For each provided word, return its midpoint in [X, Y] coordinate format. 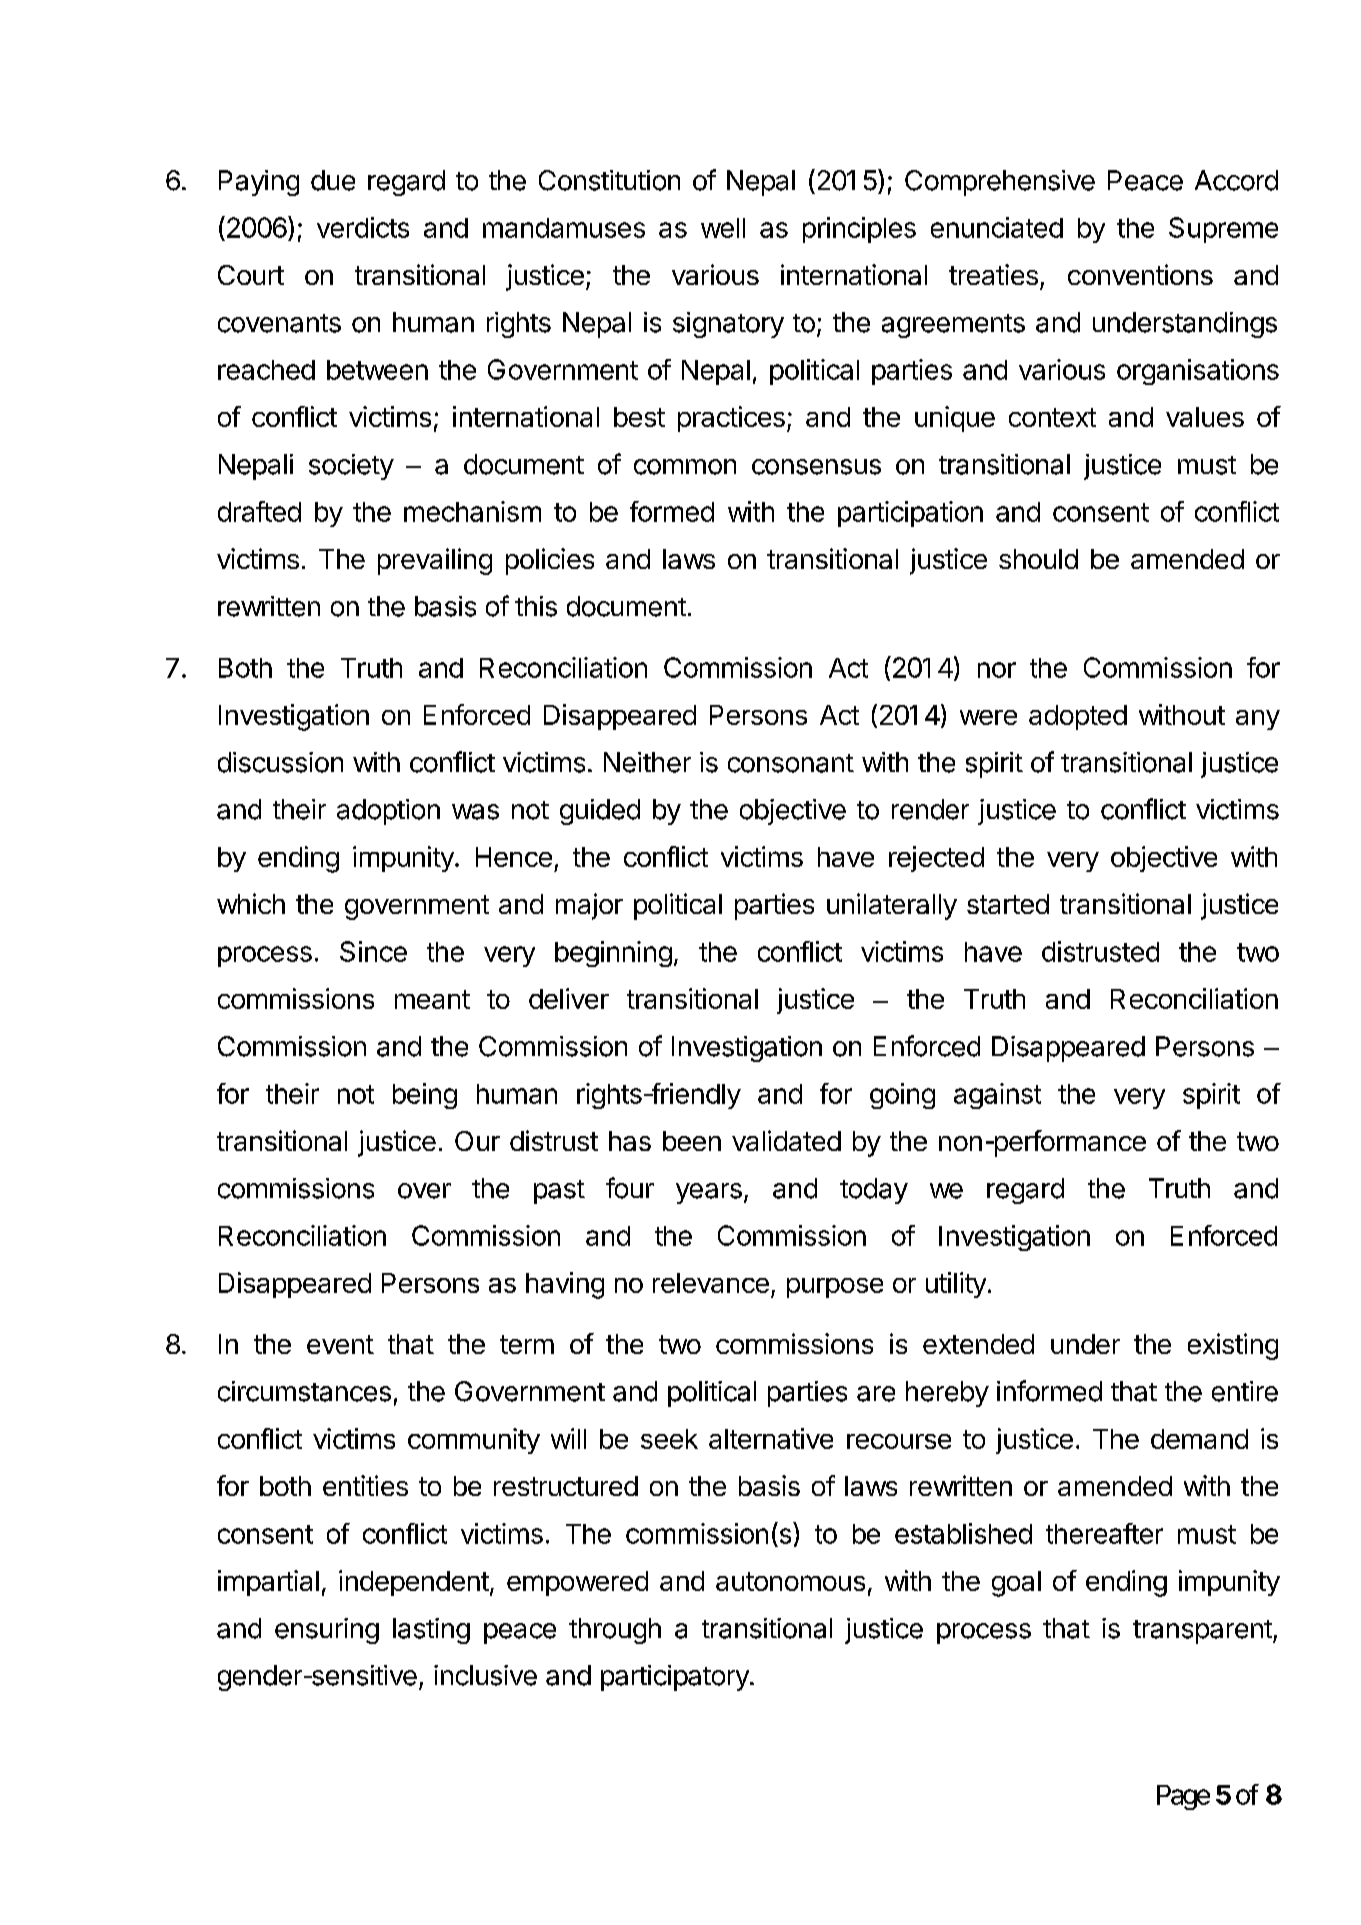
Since [373, 951]
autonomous [790, 1581]
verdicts [363, 227]
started [1008, 904]
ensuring [327, 1631]
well [723, 228]
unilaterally [892, 906]
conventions [1140, 274]
